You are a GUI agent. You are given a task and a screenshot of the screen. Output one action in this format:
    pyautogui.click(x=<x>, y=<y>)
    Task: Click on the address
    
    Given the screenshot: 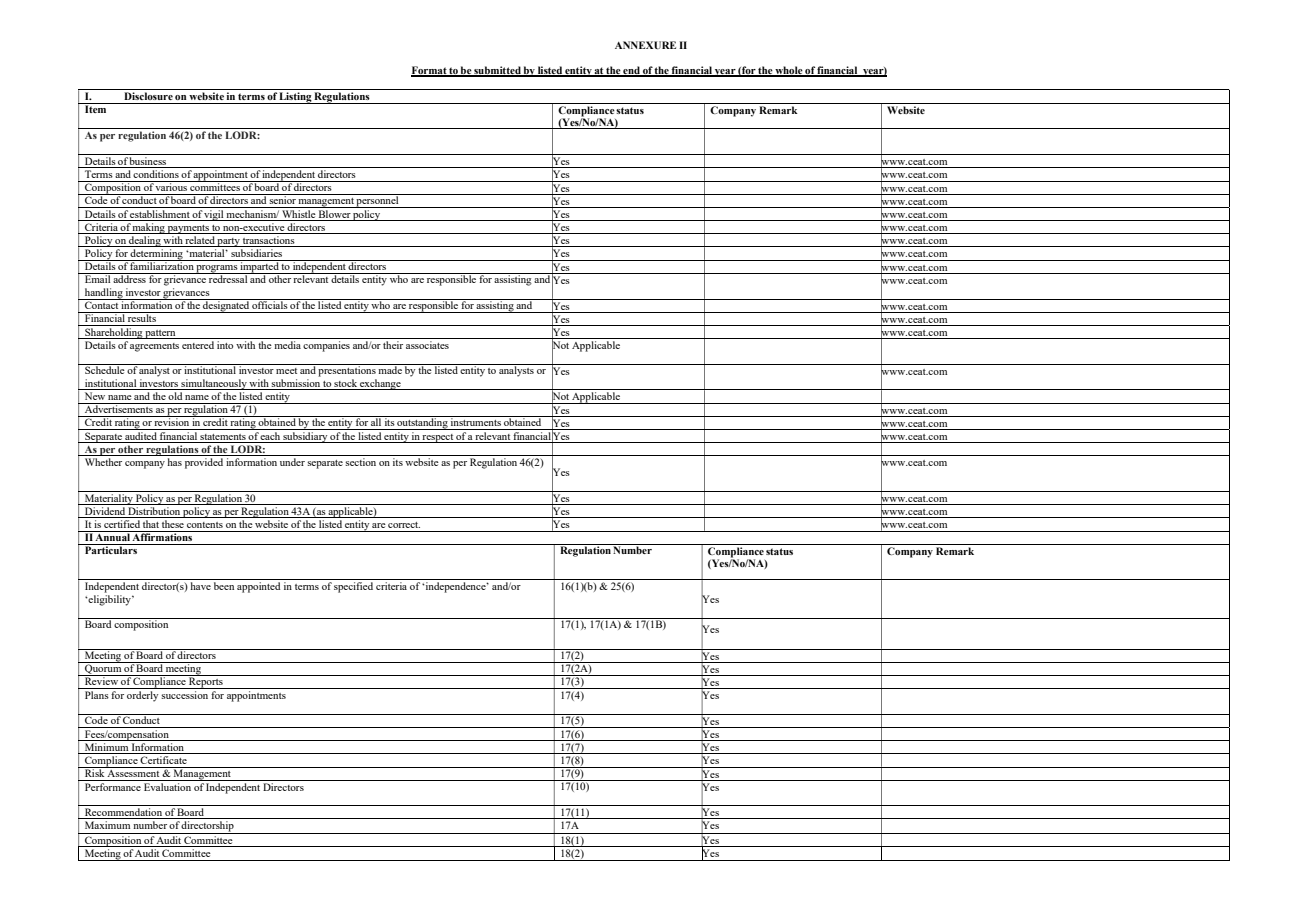 What is the action you would take?
    pyautogui.click(x=130, y=278)
